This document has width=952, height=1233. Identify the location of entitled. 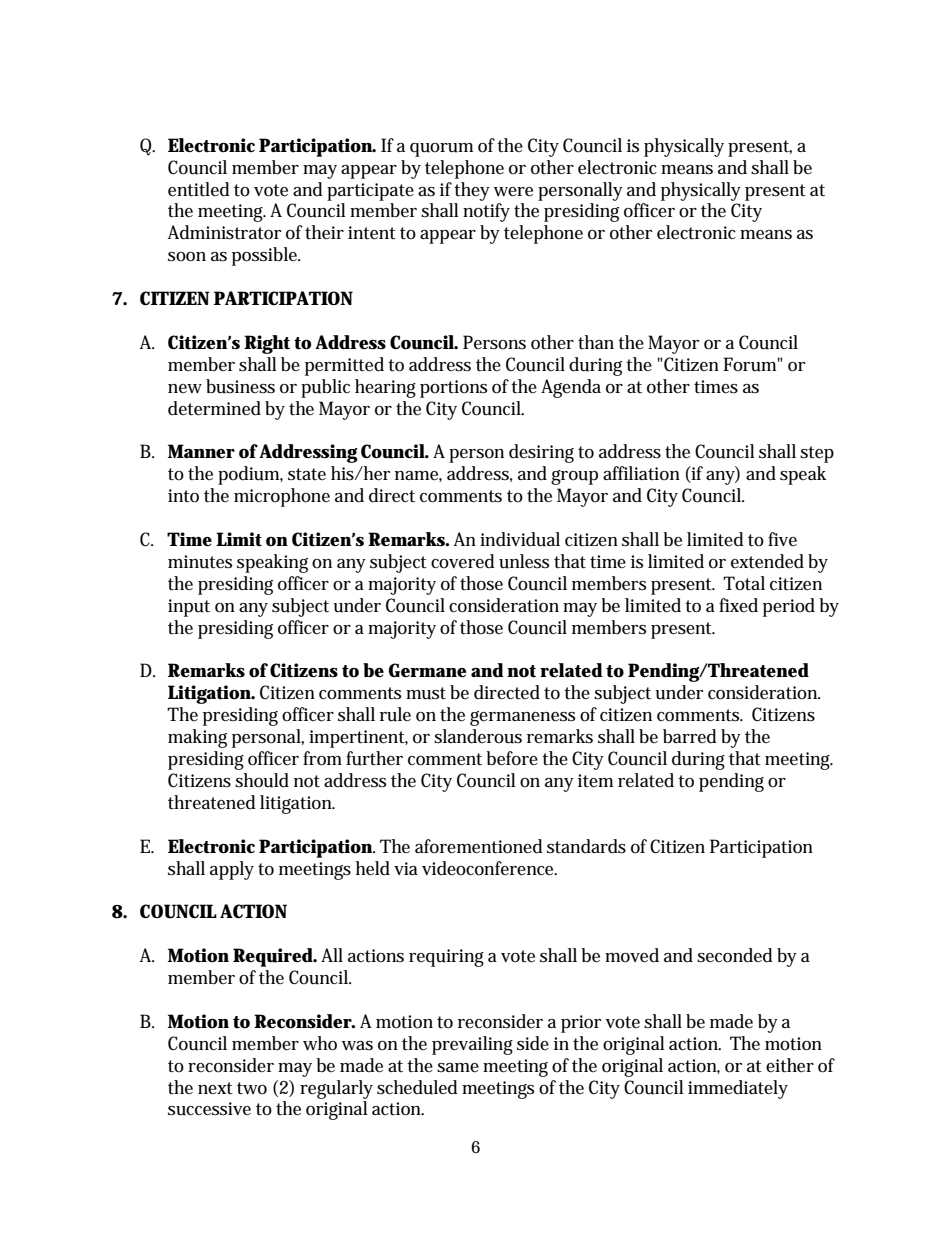
(199, 189).
